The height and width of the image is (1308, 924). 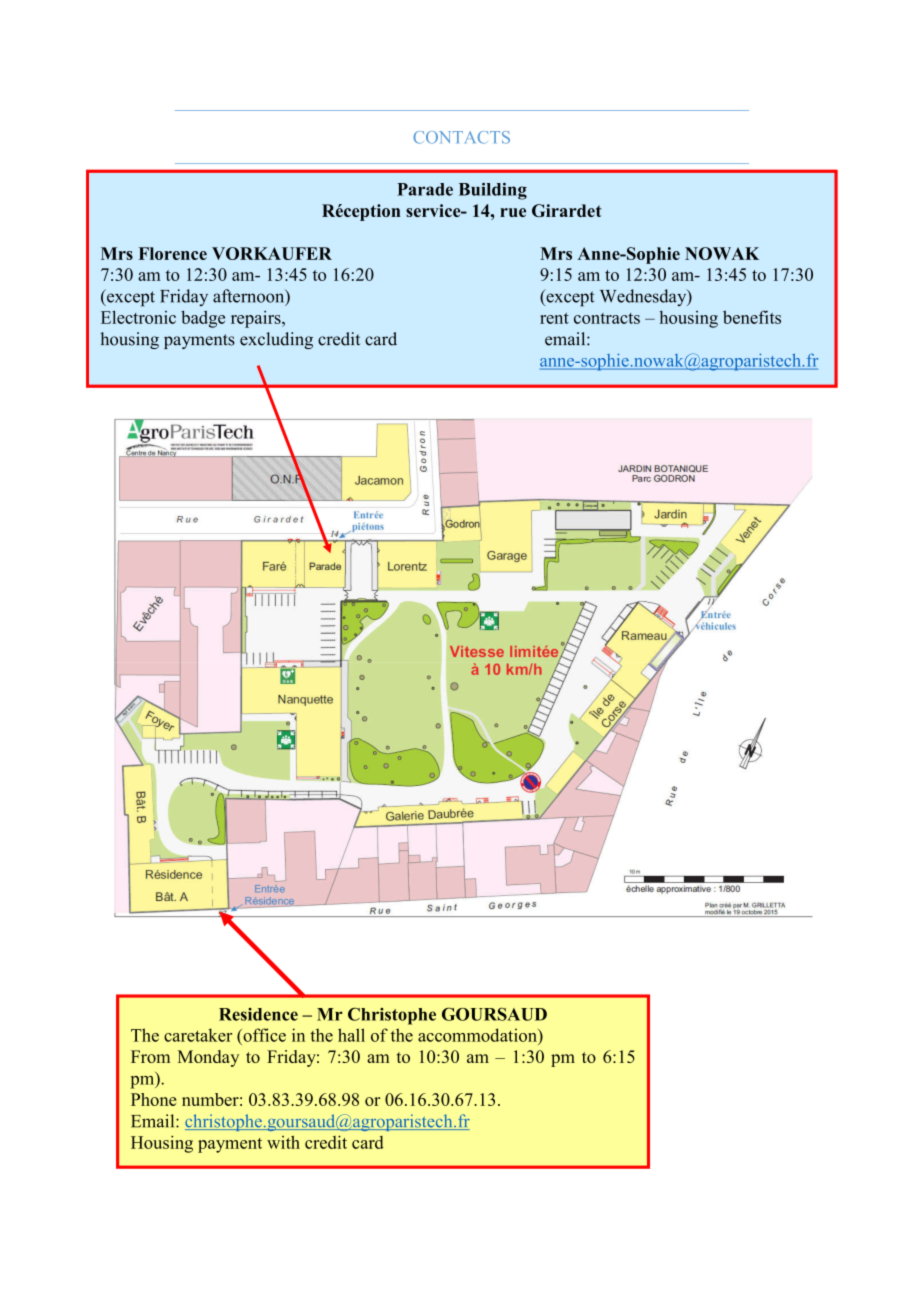 What do you see at coordinates (276, 340) in the image?
I see `excluding` at bounding box center [276, 340].
